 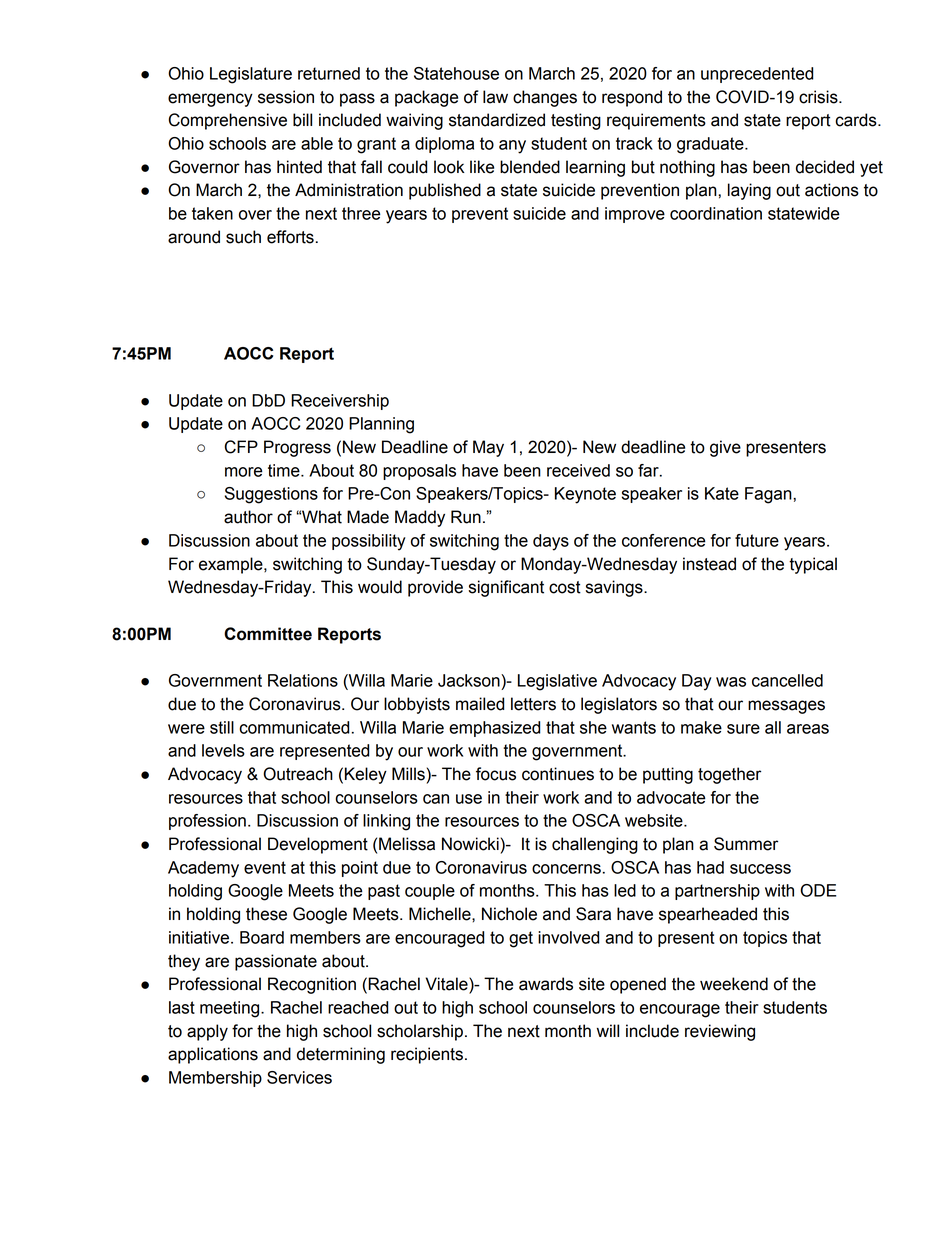 I want to click on changes, so click(x=545, y=98).
